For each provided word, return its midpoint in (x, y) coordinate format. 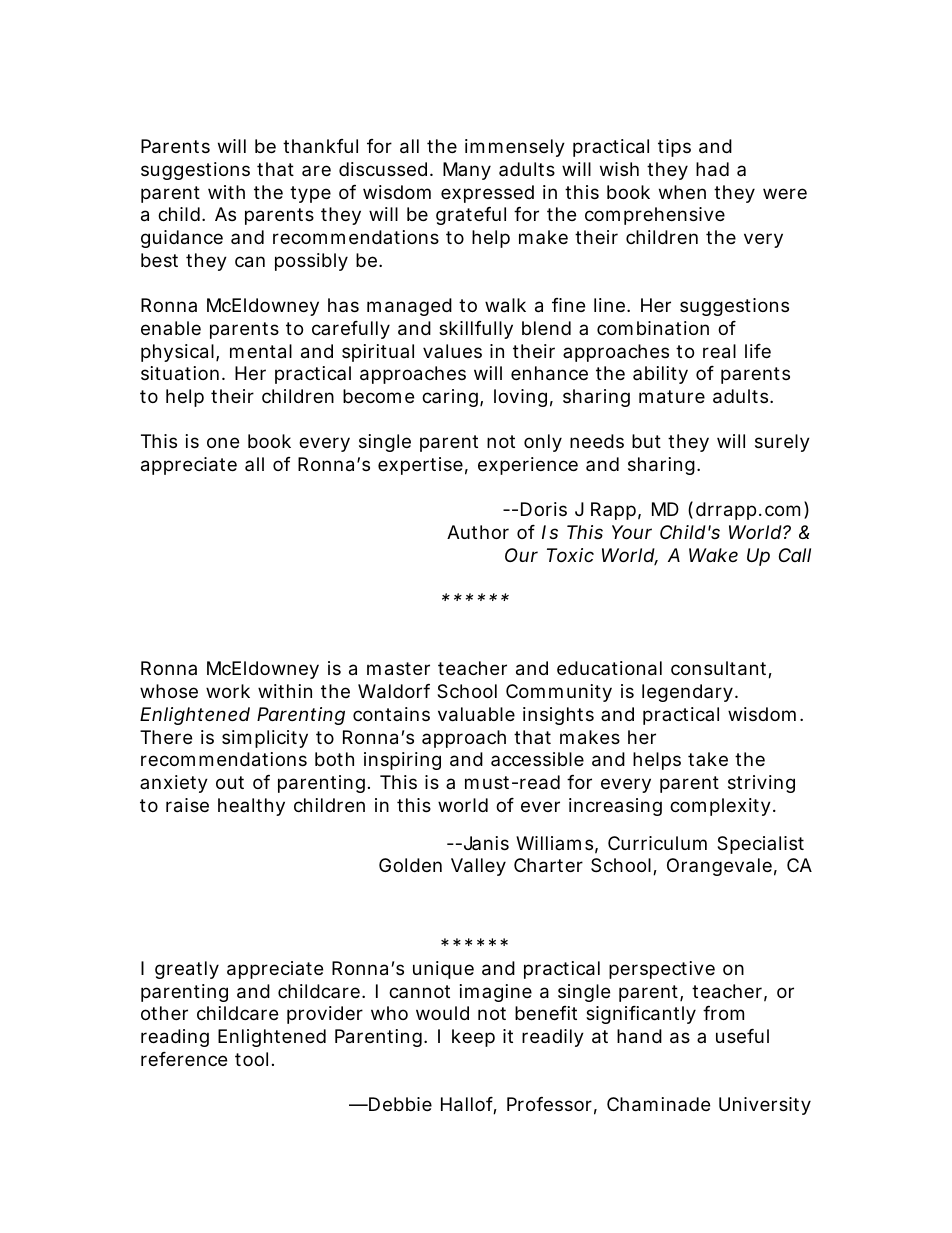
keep (473, 1038)
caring (450, 398)
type (310, 194)
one (223, 442)
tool (251, 1059)
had (712, 169)
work (228, 691)
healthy (251, 807)
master (398, 669)
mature (672, 397)
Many (467, 171)
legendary (687, 693)
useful (742, 1036)
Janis (484, 843)
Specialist (760, 845)
